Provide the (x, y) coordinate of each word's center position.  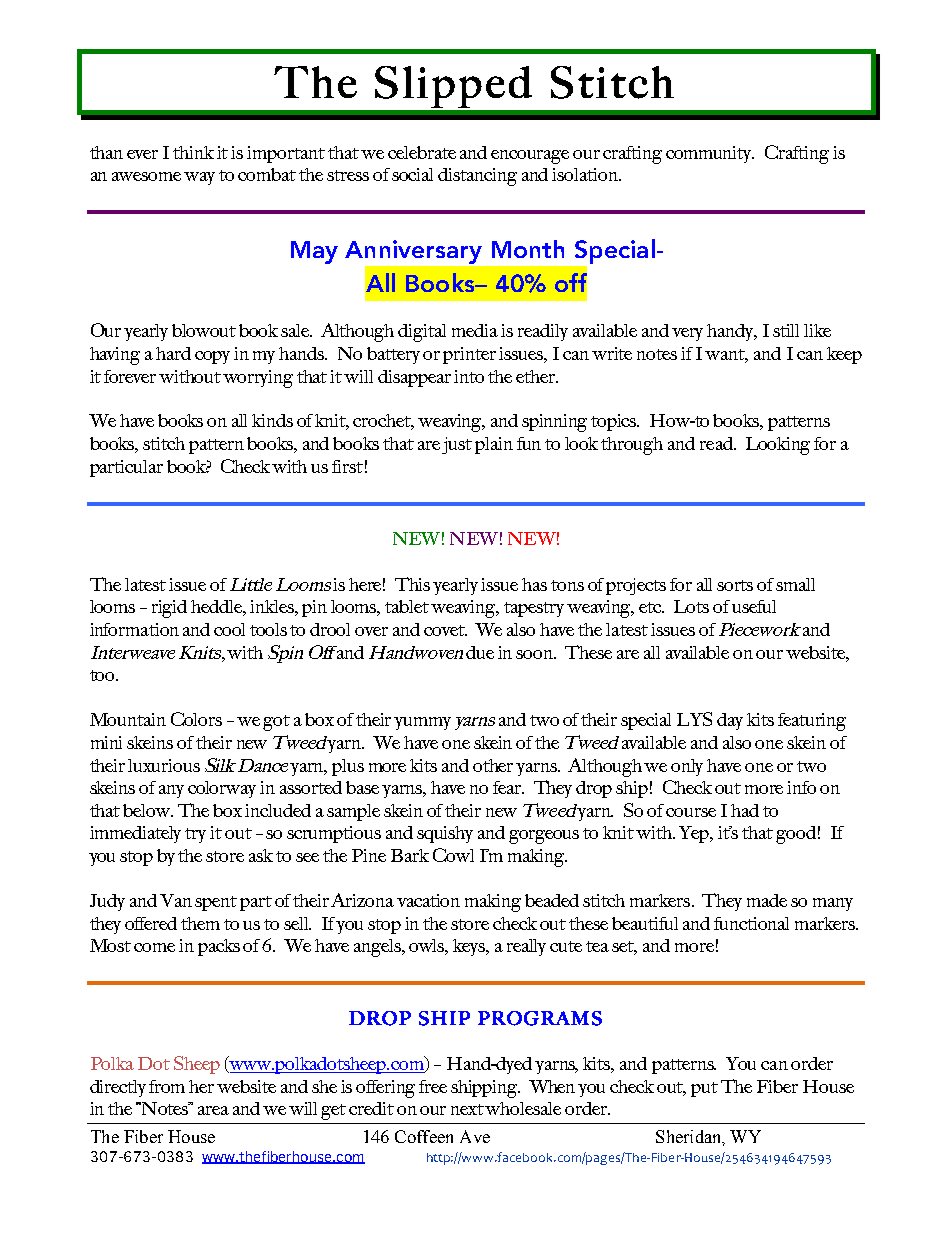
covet (445, 630)
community (710, 154)
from (167, 1086)
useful (754, 606)
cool (229, 629)
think (193, 152)
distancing (477, 177)
